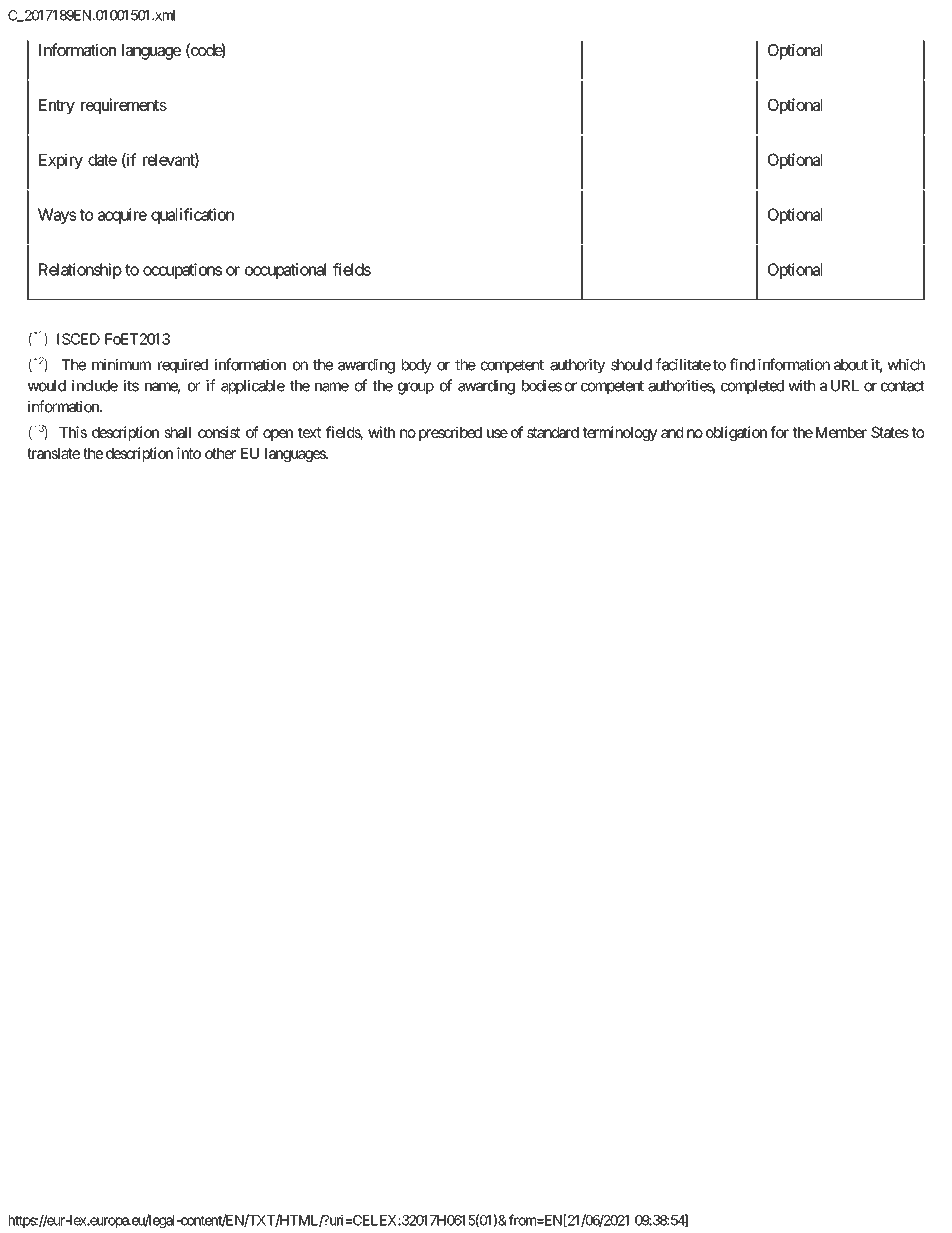  Describe the element at coordinates (182, 271) in the page. I see `occupations` at that location.
